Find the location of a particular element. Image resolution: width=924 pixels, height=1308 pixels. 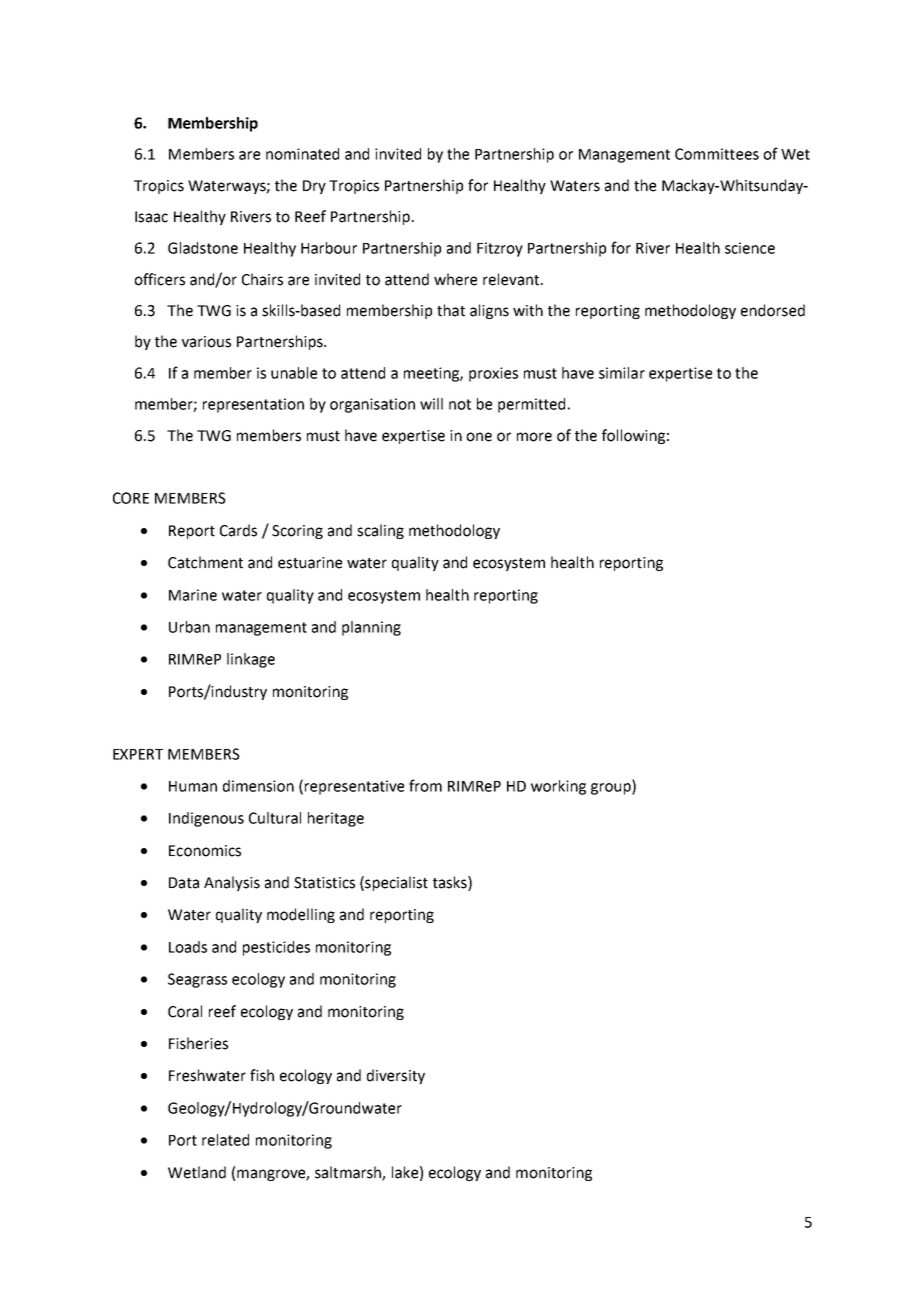

Gladstone is located at coordinates (203, 248).
